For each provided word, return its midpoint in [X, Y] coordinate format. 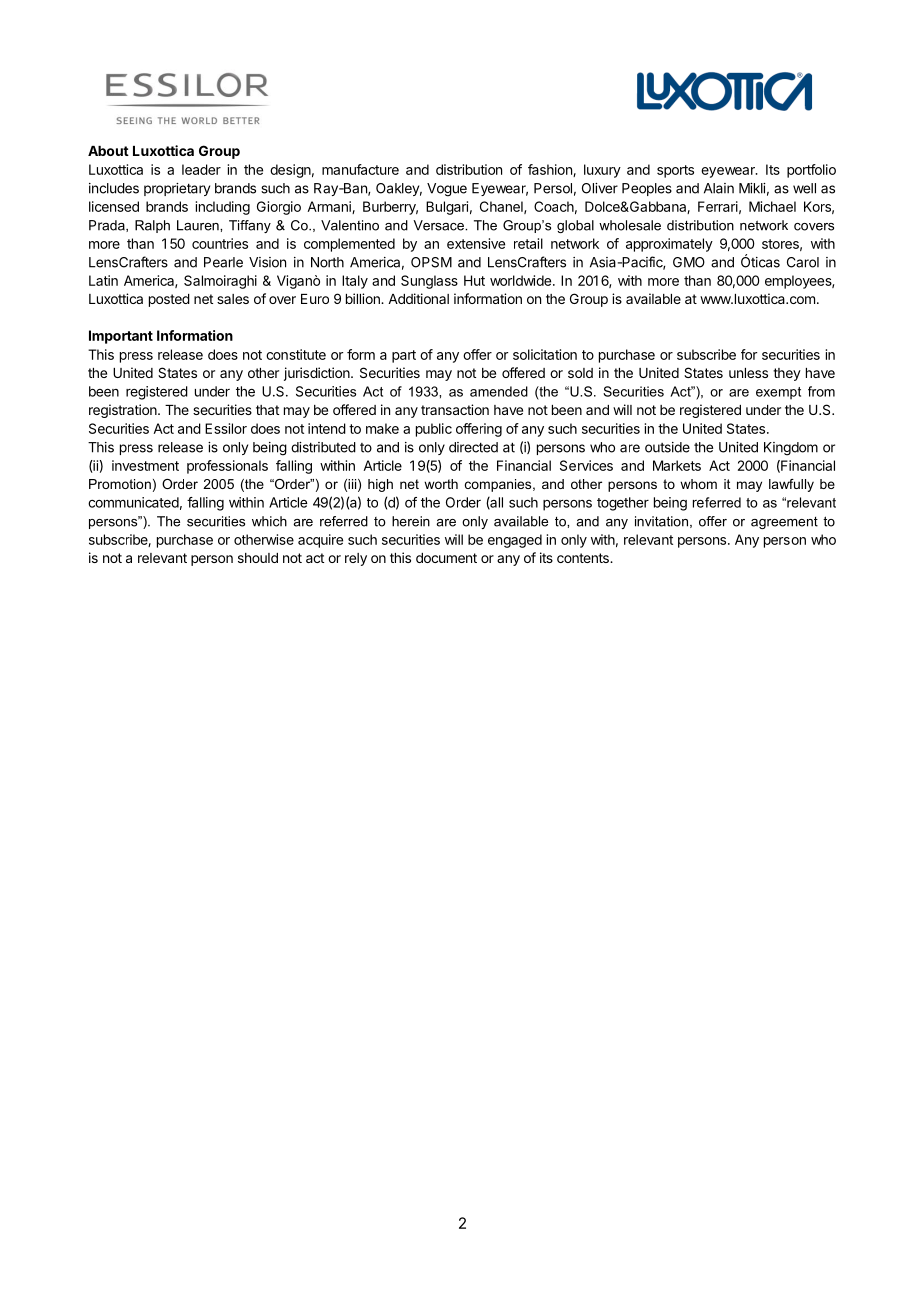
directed [473, 447]
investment [145, 465]
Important [121, 337]
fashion [551, 170]
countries [220, 243]
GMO [689, 262]
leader [201, 169]
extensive [476, 243]
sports [675, 171]
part [404, 356]
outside [667, 447]
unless [748, 373]
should [258, 558]
